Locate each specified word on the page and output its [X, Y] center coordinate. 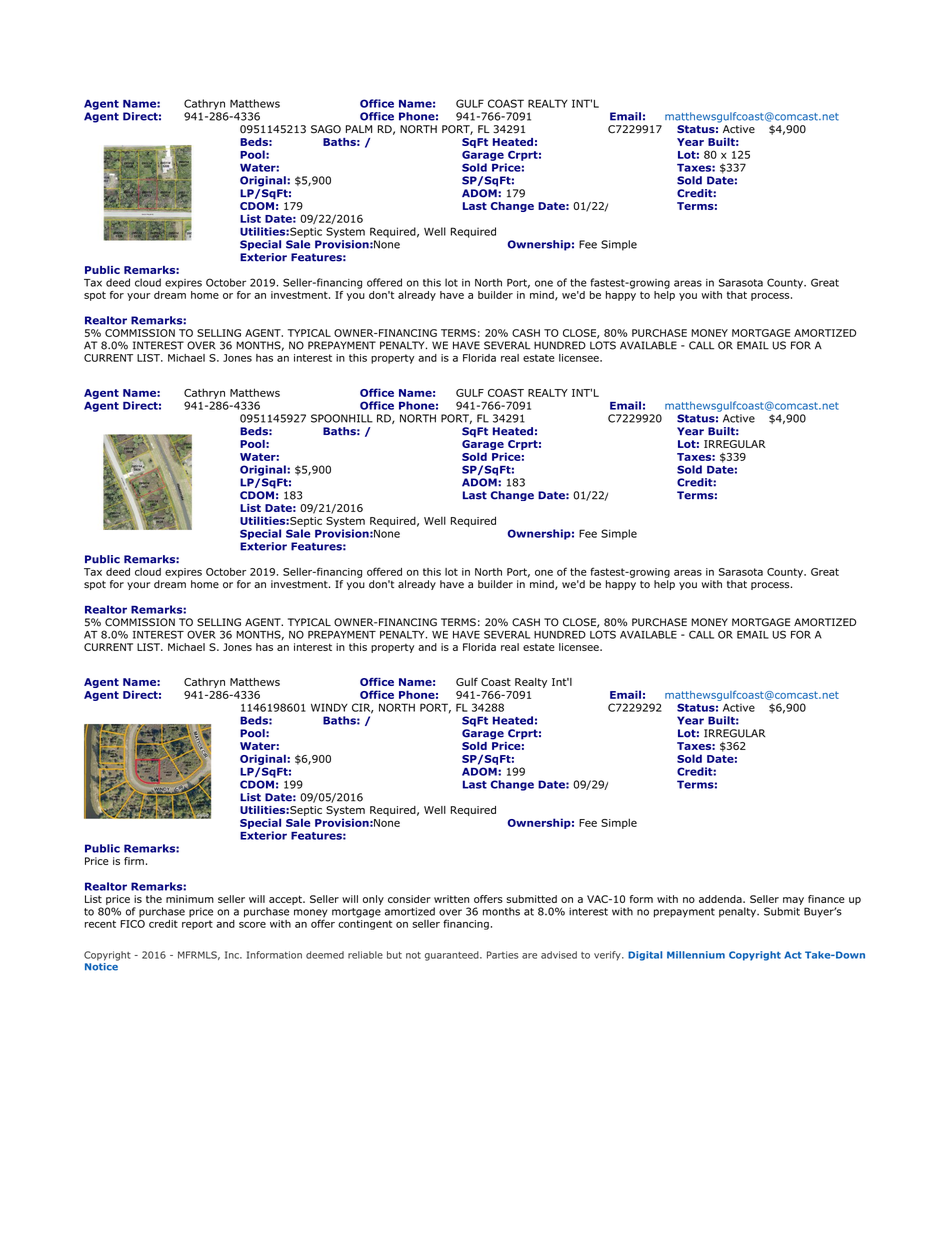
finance [826, 899]
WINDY [329, 707]
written [451, 899]
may [793, 901]
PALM [359, 129]
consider [409, 899]
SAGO [326, 129]
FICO [132, 922]
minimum [190, 899]
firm [134, 861]
